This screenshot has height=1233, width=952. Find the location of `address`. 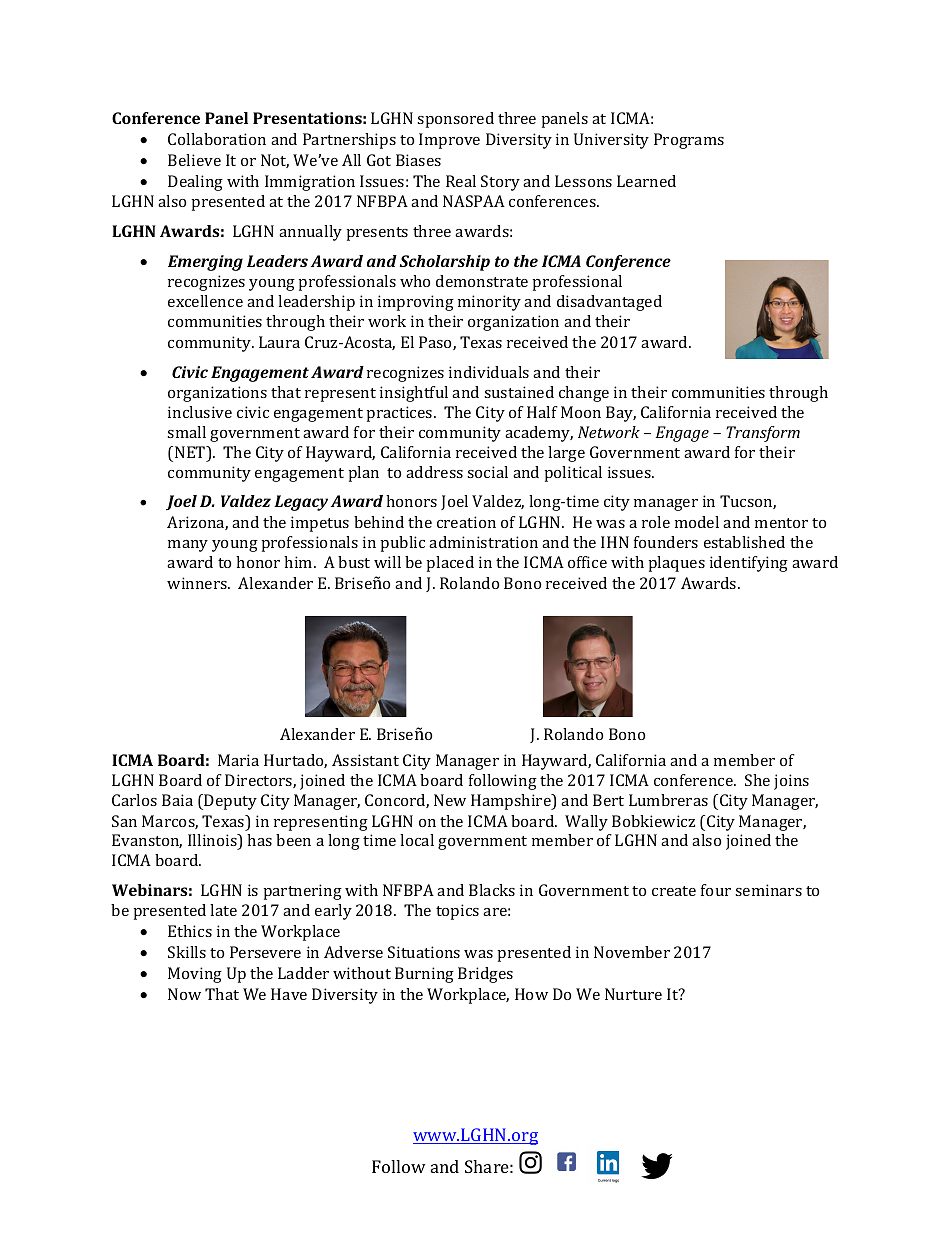

address is located at coordinates (434, 472).
